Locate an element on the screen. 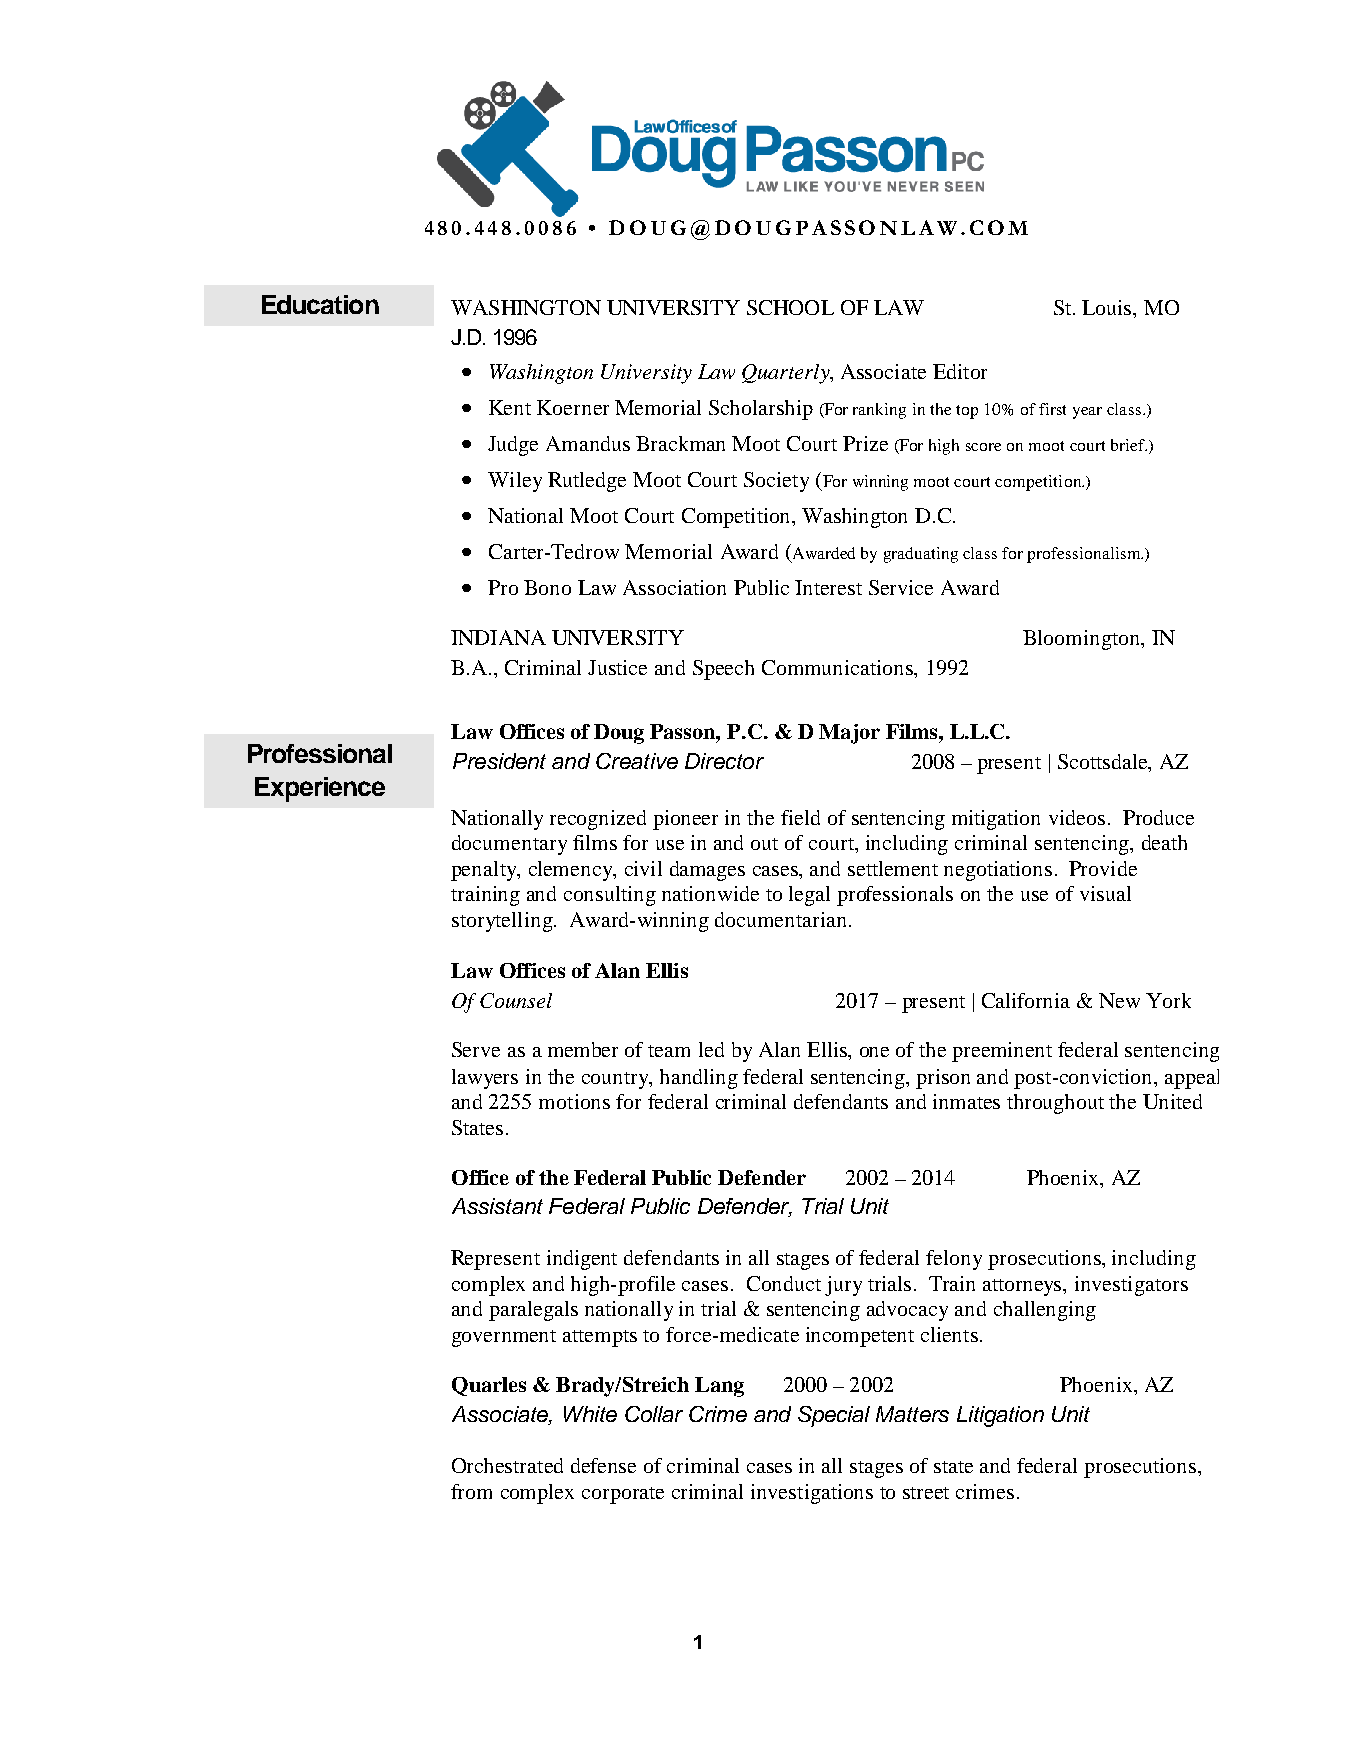  lawyers is located at coordinates (485, 1079).
